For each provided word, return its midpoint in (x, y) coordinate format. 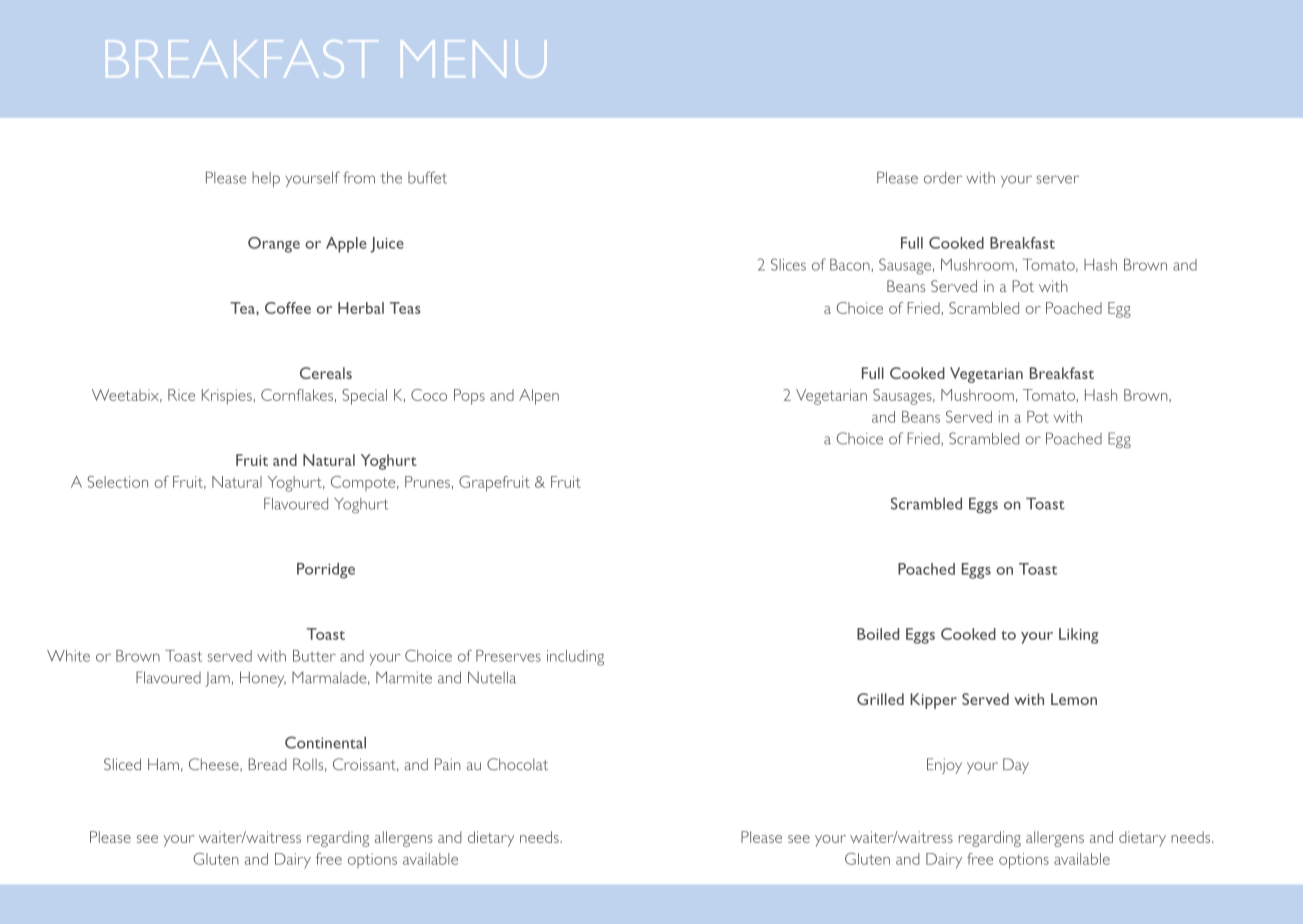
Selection (117, 482)
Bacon (851, 264)
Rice (181, 395)
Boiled (878, 634)
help (266, 179)
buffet (427, 177)
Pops (469, 397)
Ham (163, 764)
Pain (448, 764)
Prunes (427, 482)
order (943, 178)
